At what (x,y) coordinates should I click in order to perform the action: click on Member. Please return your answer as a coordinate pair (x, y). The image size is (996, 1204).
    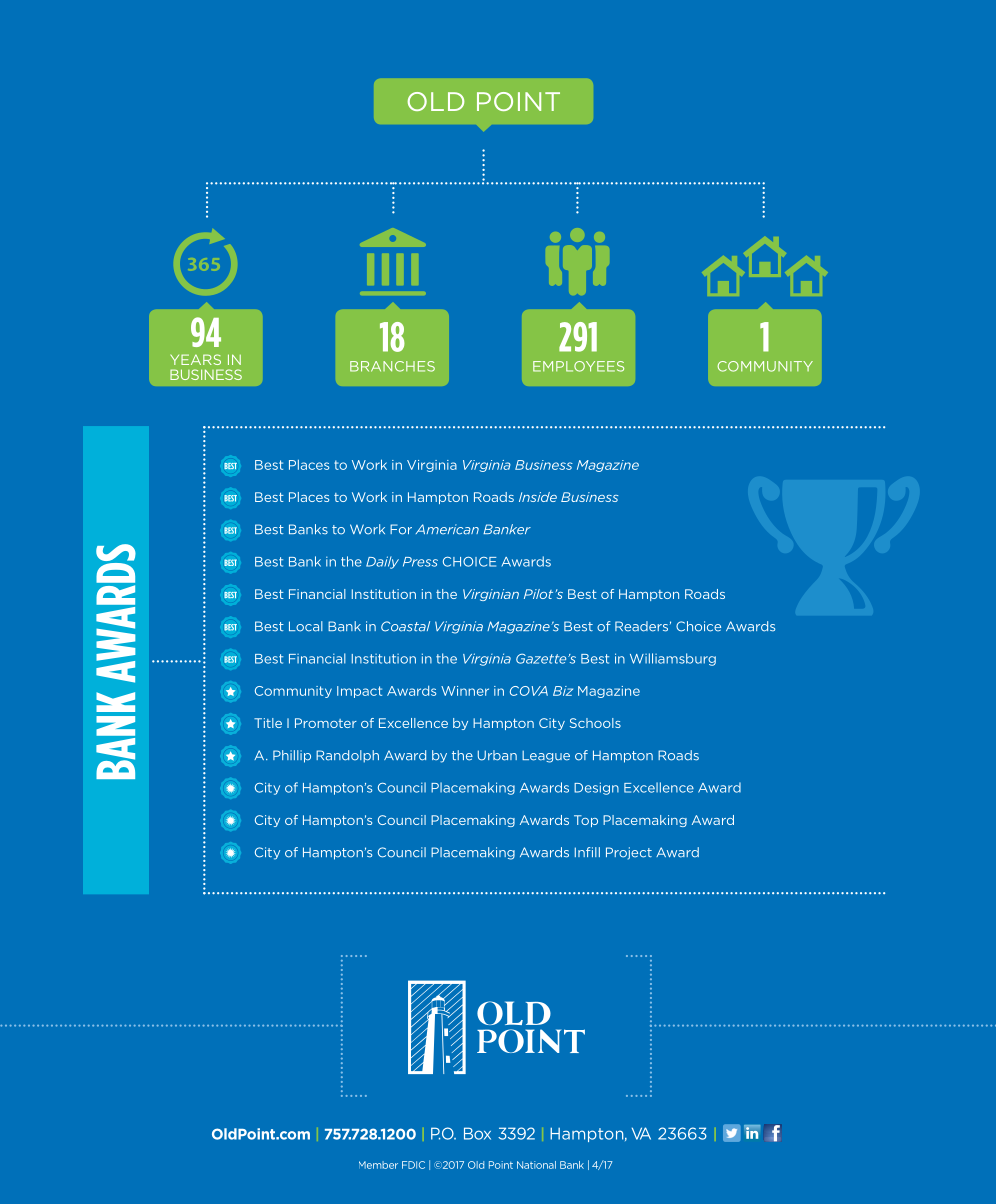
    Looking at the image, I should click on (378, 1165).
